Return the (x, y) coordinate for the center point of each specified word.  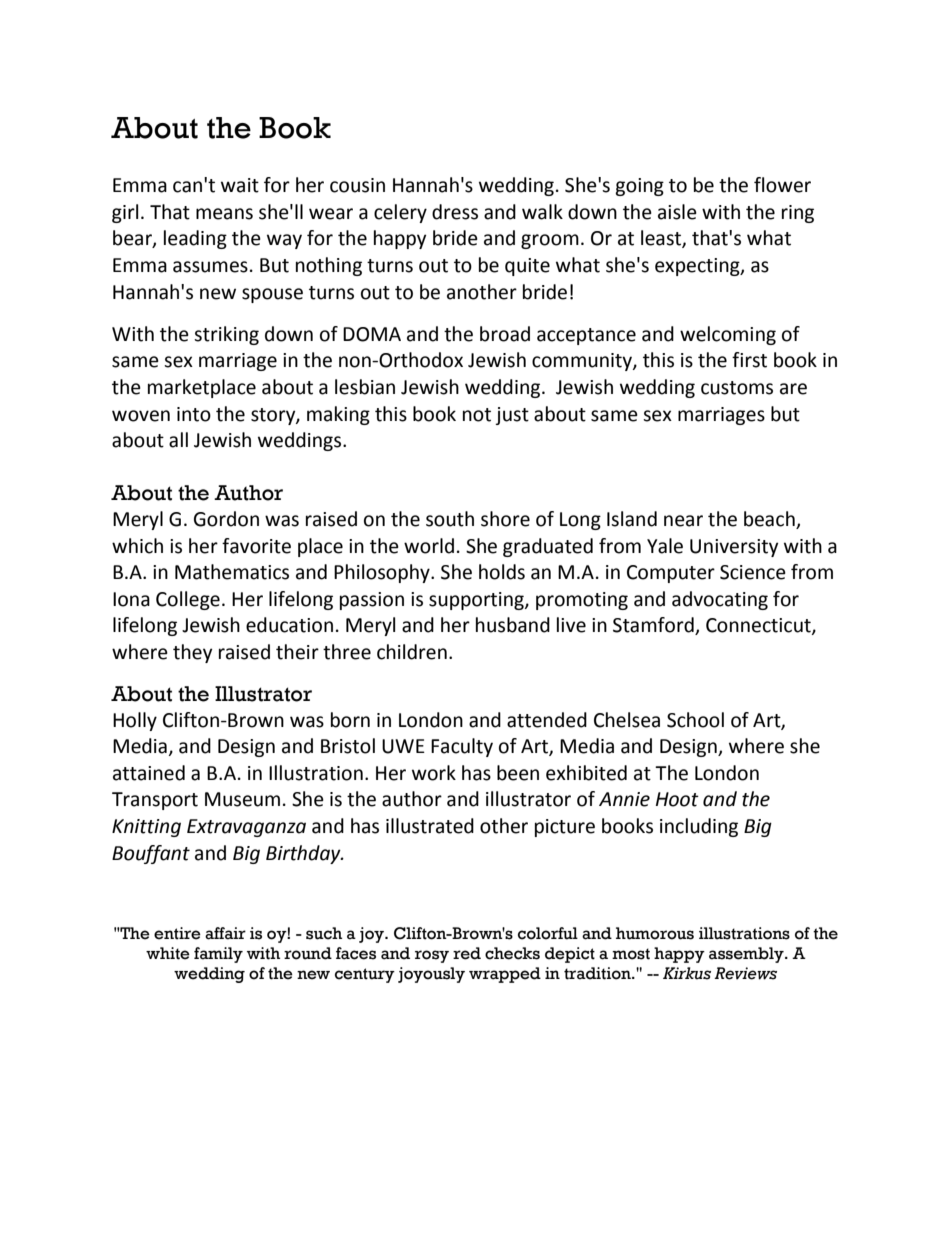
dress (455, 212)
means (224, 214)
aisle (677, 212)
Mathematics (232, 572)
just (512, 416)
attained (149, 773)
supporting (477, 601)
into (194, 414)
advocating (720, 600)
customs (737, 388)
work (434, 773)
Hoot (677, 799)
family (218, 955)
